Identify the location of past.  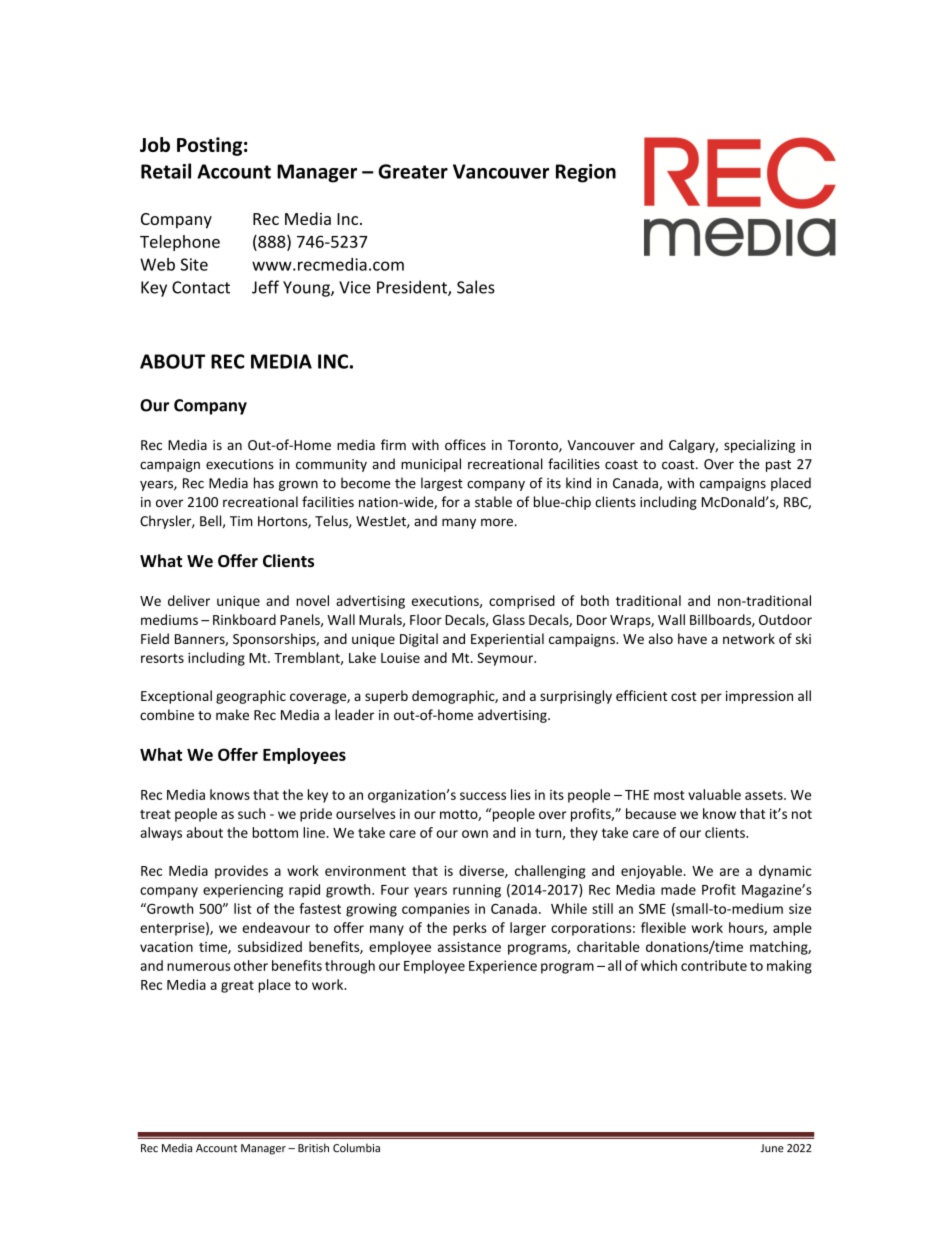
(778, 466).
